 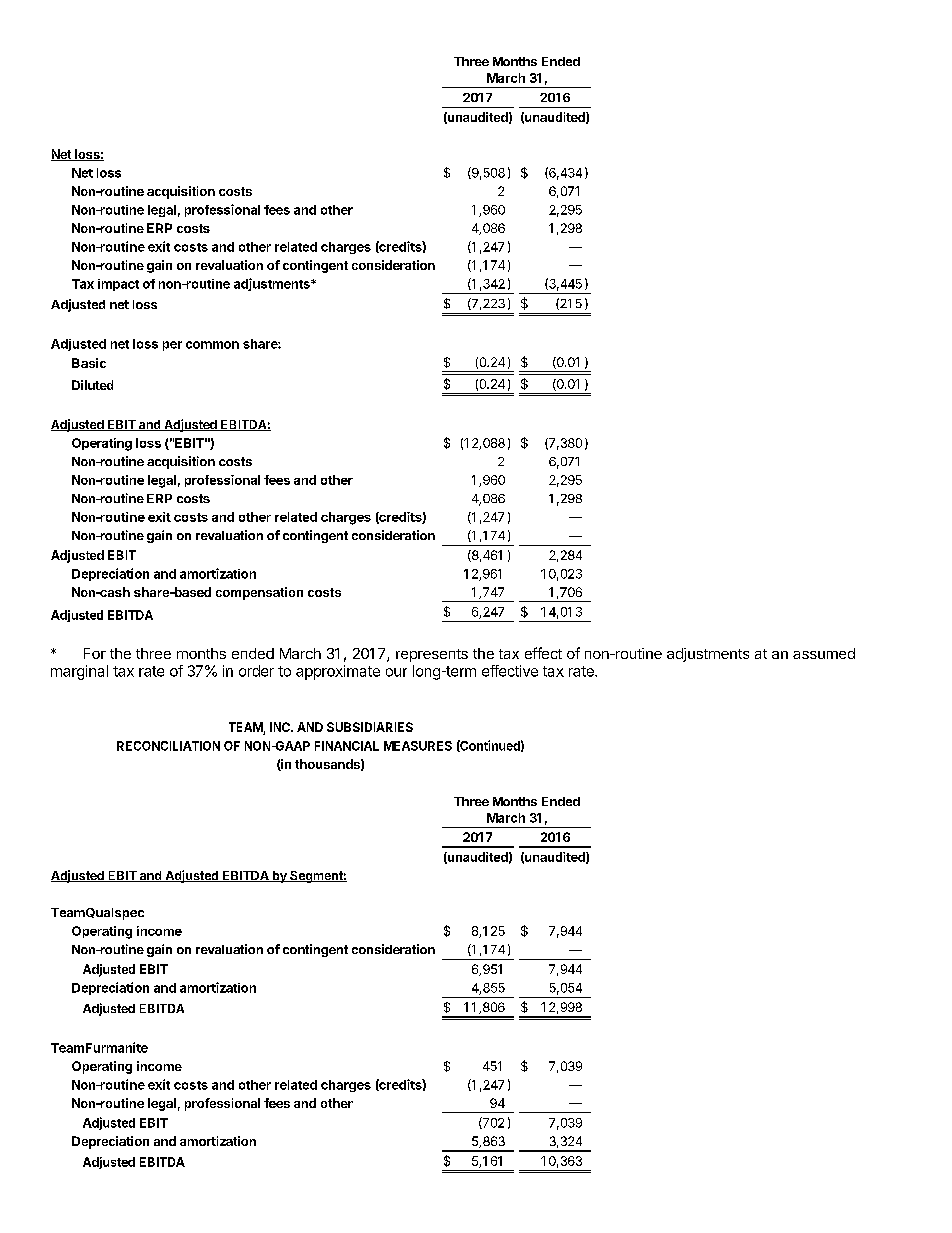 What do you see at coordinates (259, 593) in the page?
I see `compensation` at bounding box center [259, 593].
